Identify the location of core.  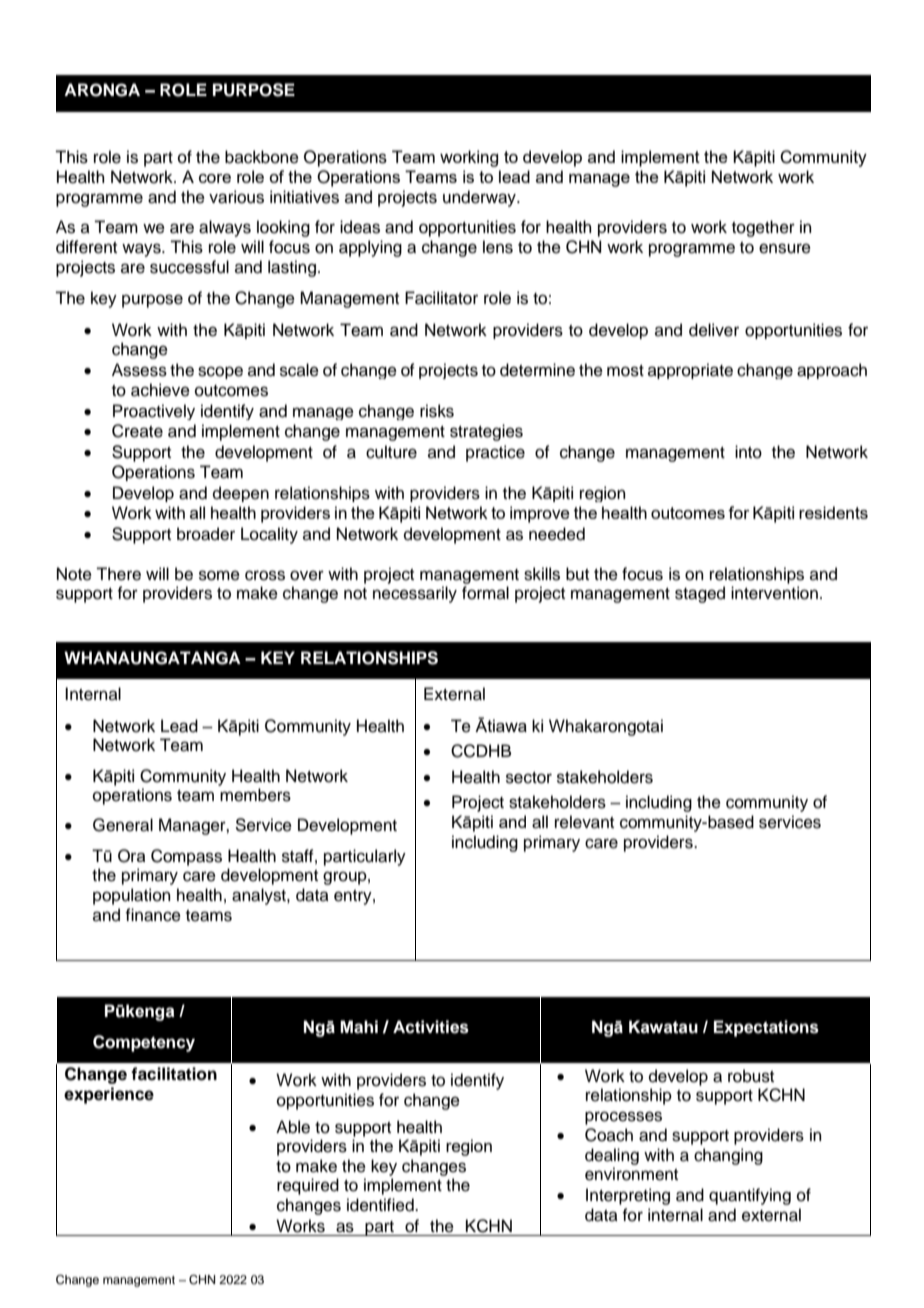
(215, 178).
